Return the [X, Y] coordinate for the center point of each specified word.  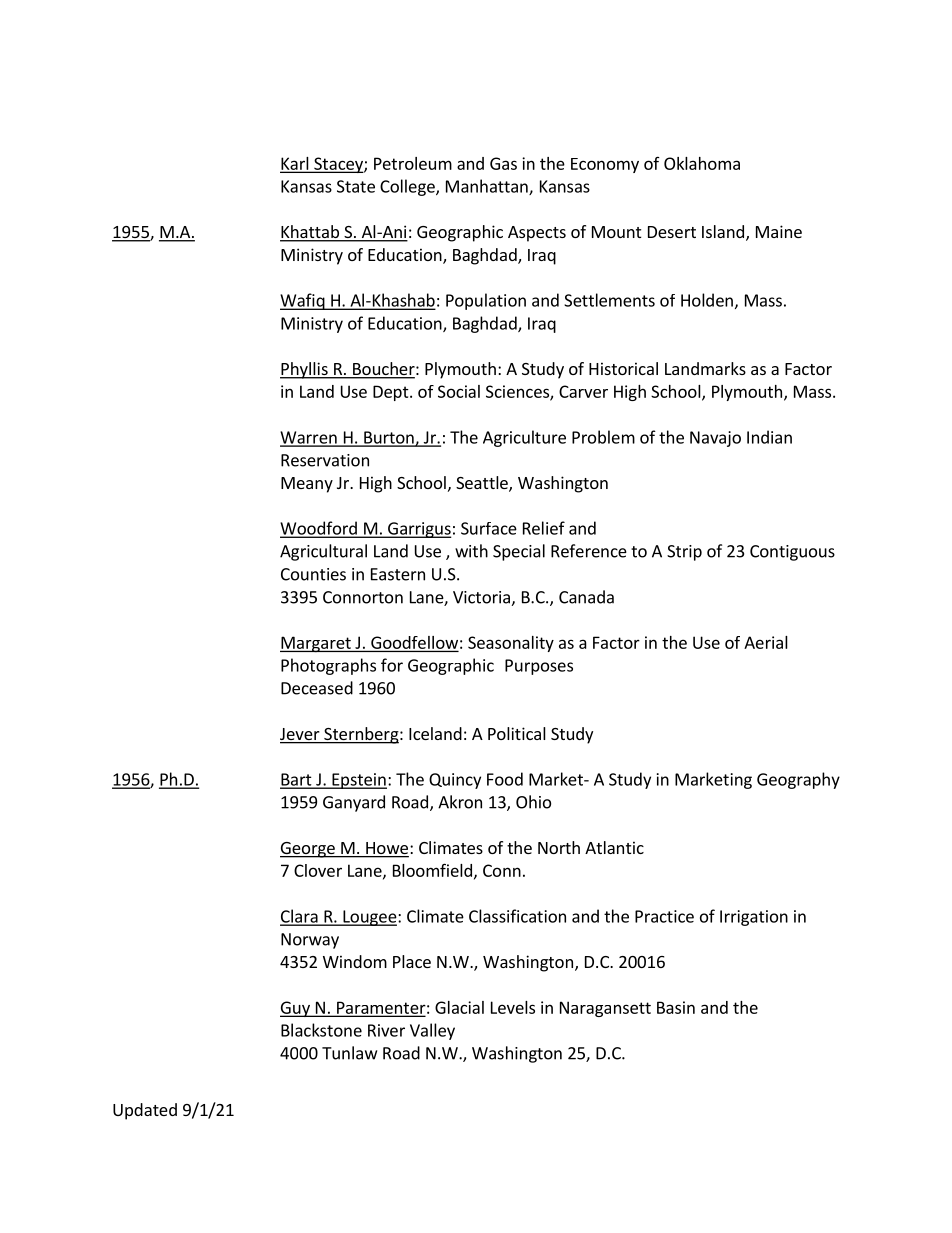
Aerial [766, 642]
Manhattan [488, 187]
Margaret [316, 644]
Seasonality [511, 644]
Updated [145, 1111]
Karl [295, 164]
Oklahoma [702, 163]
